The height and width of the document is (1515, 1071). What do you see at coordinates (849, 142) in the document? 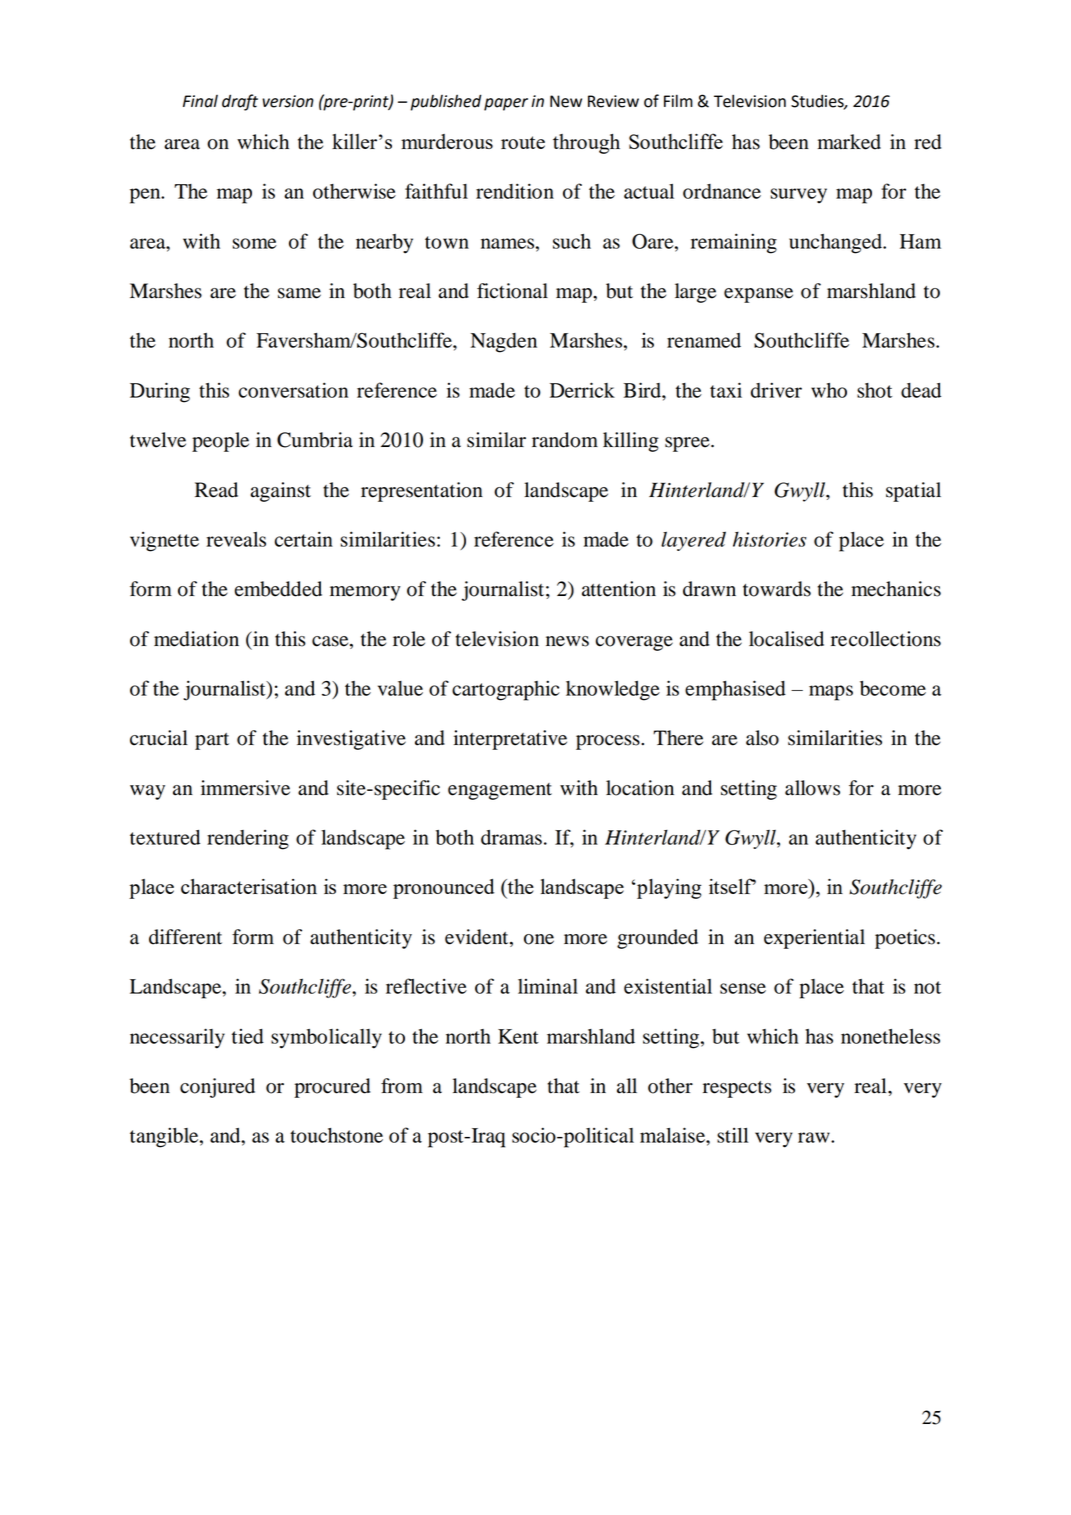
I see `marked` at bounding box center [849, 142].
